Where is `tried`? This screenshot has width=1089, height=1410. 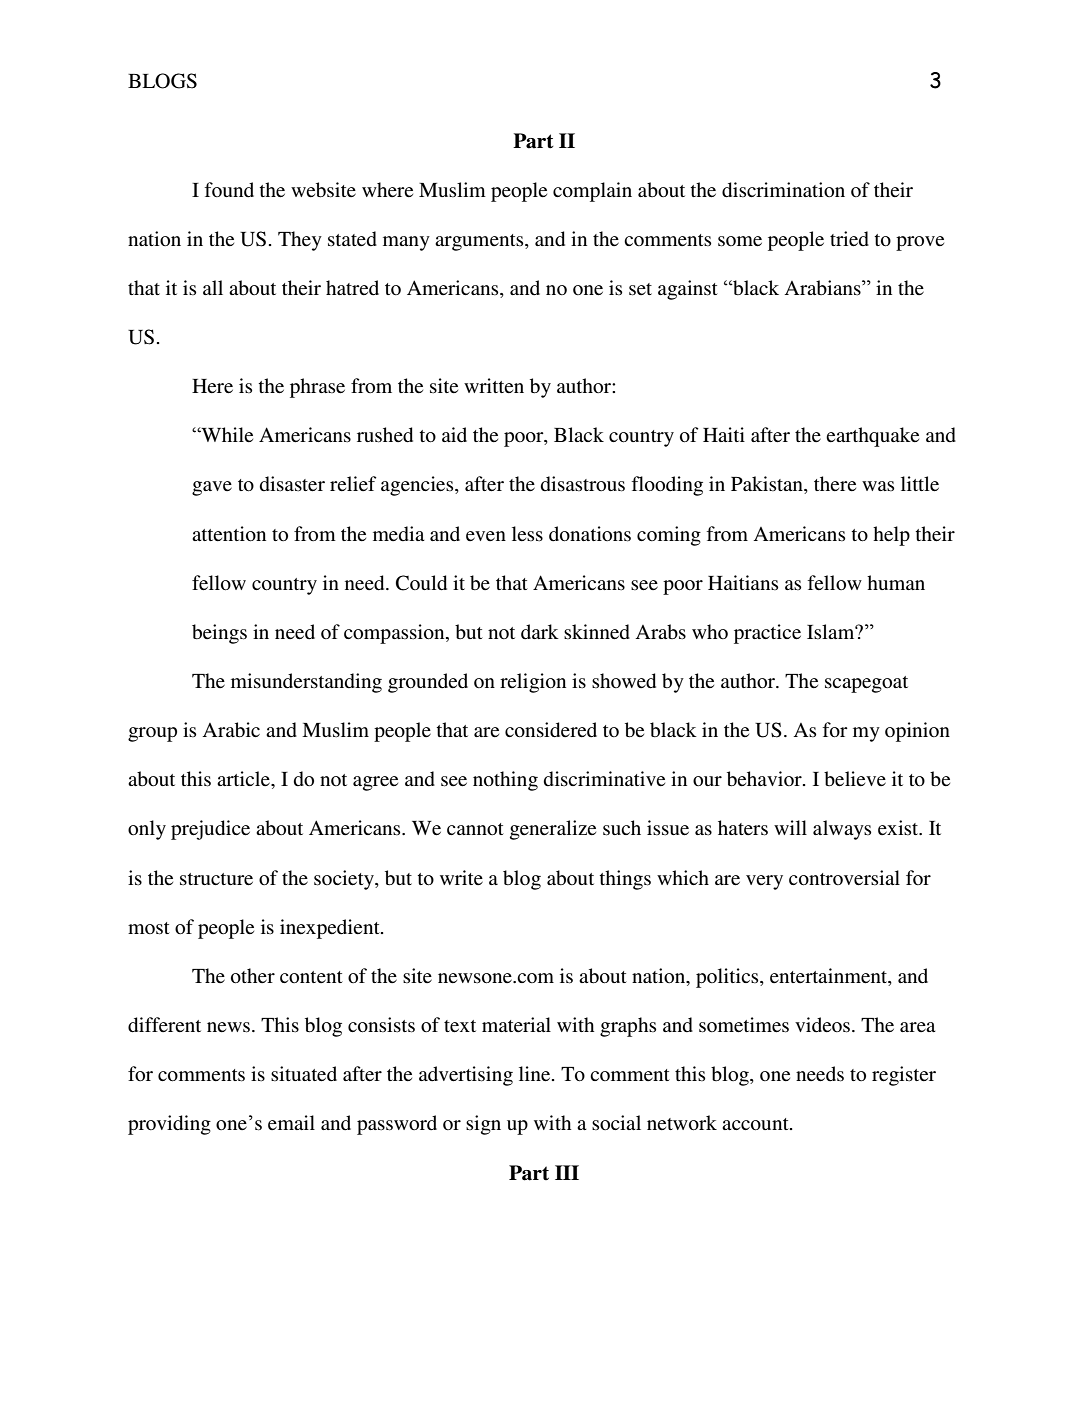 tried is located at coordinates (849, 239).
